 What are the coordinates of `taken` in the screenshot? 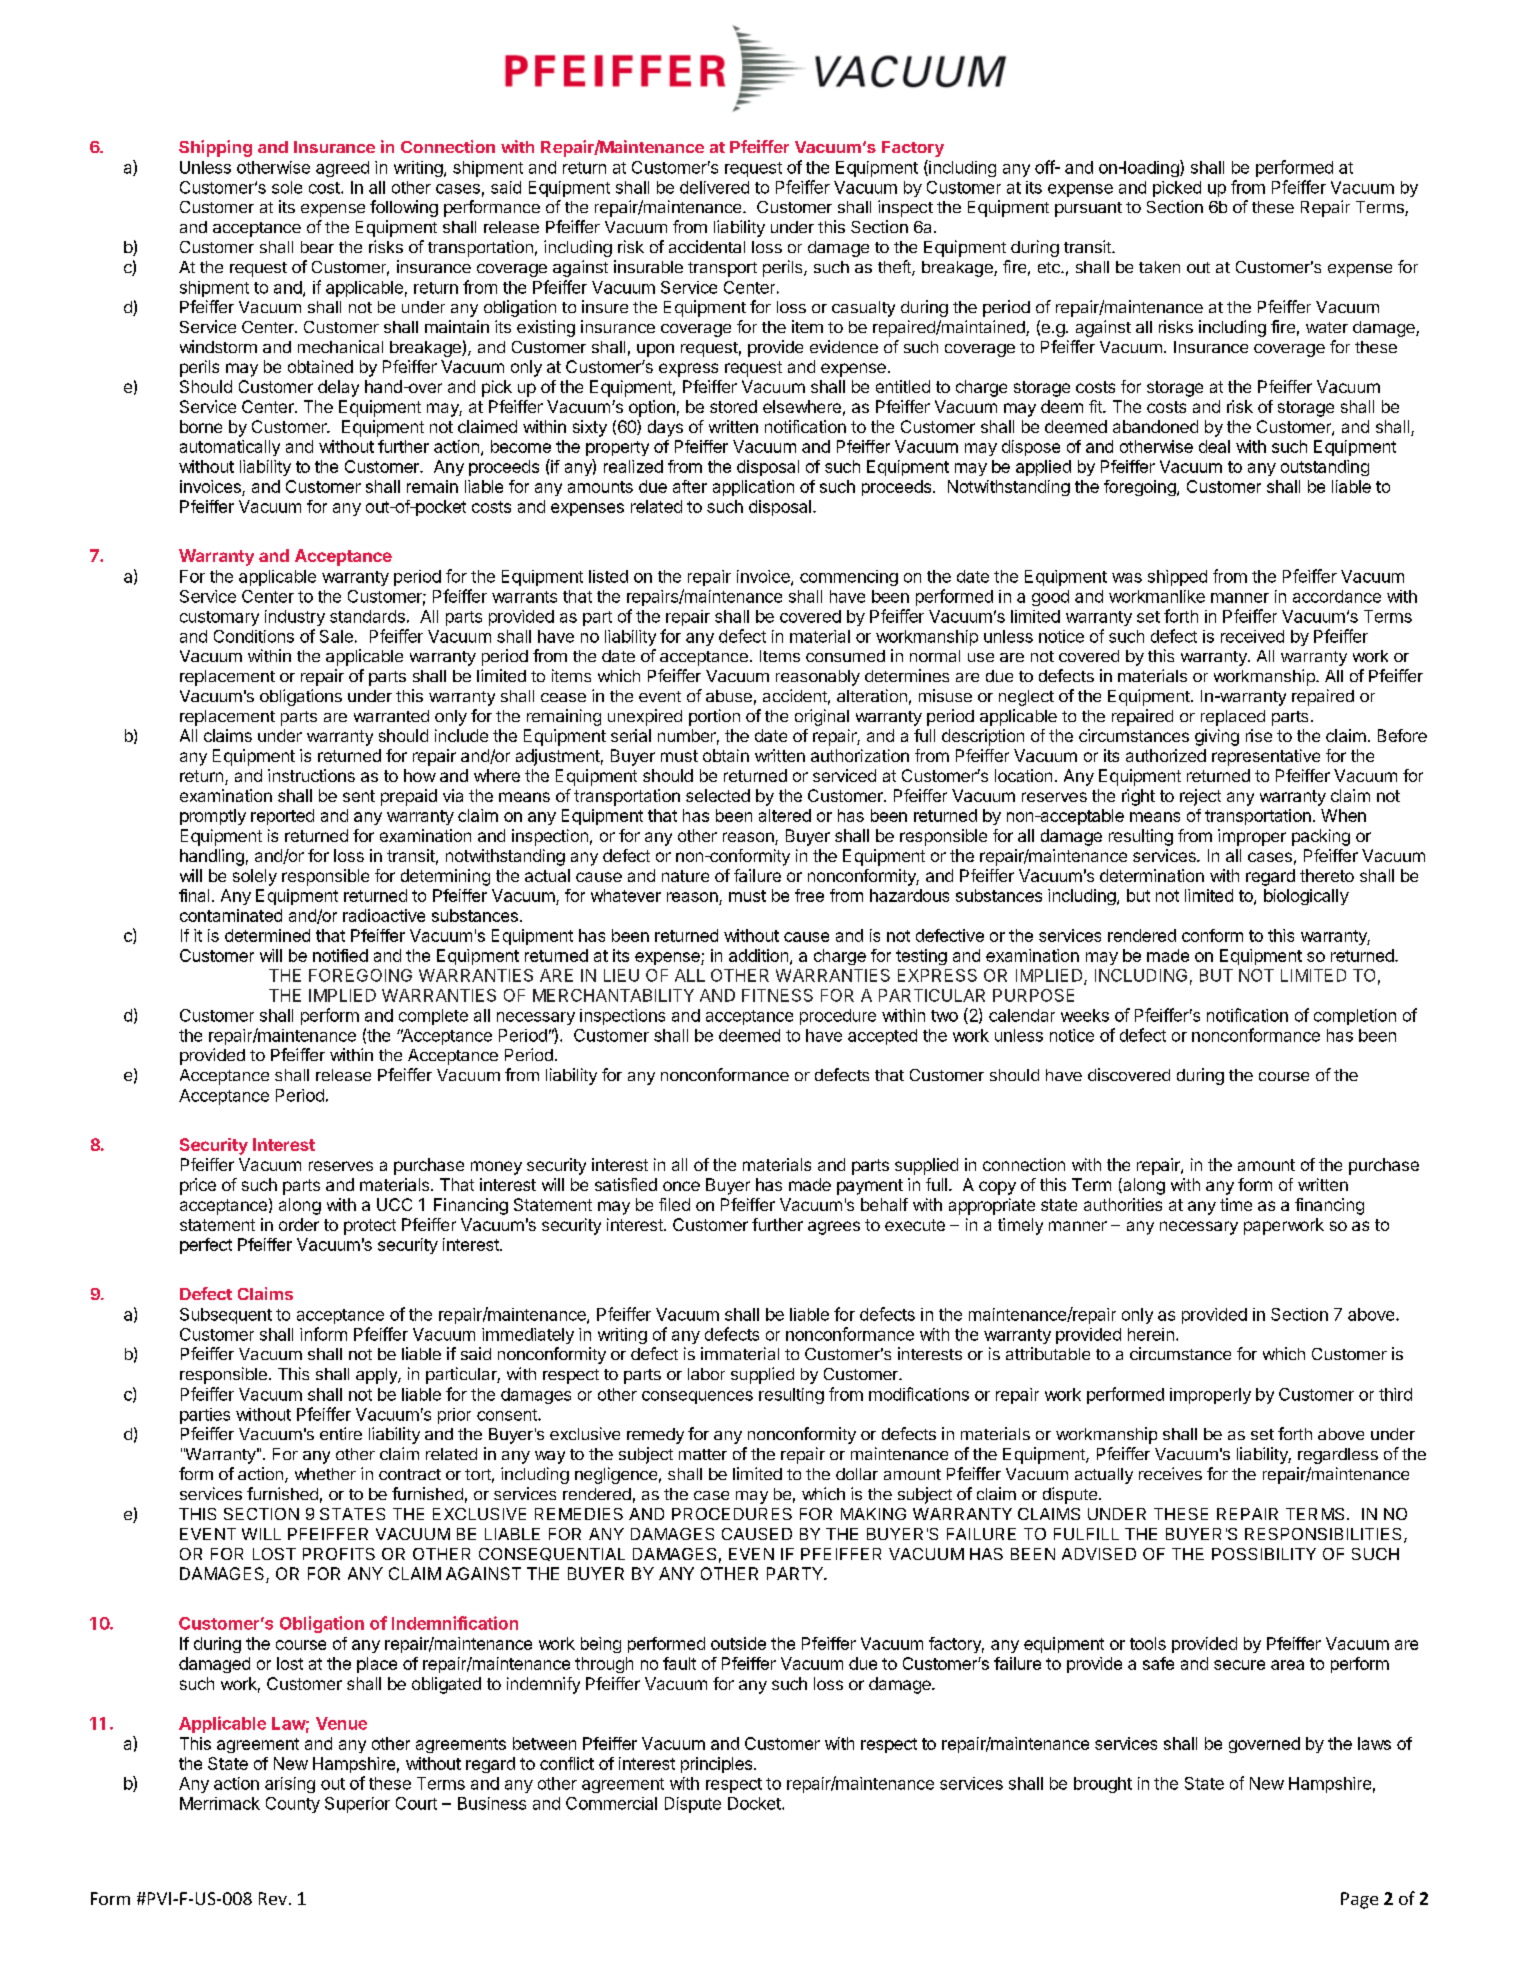 It's located at (1159, 267).
